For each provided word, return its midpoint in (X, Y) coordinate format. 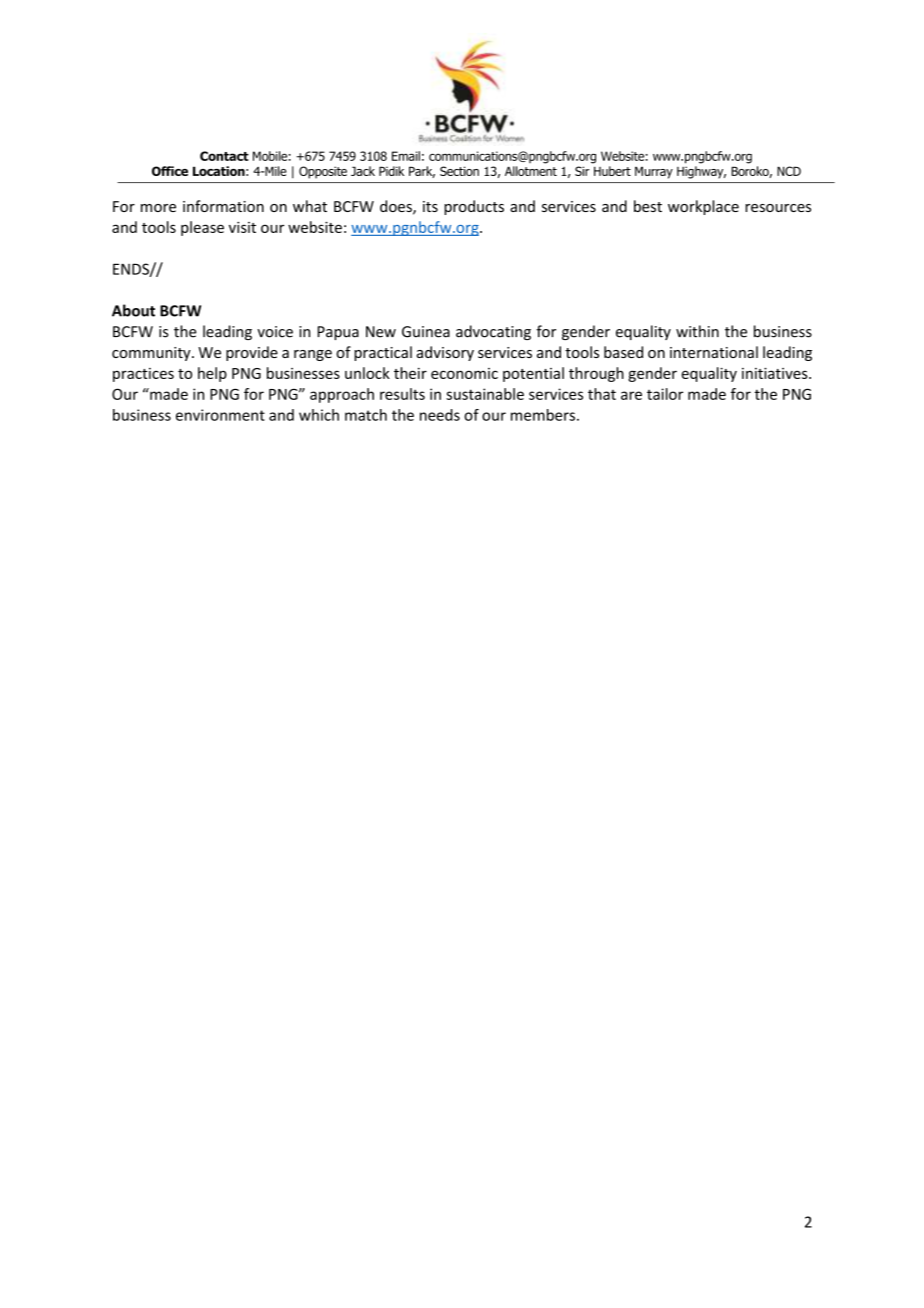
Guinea (426, 332)
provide (252, 353)
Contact (224, 156)
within (697, 331)
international (714, 352)
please (202, 228)
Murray (654, 172)
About (133, 310)
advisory (445, 353)
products (474, 207)
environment (220, 415)
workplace (703, 207)
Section (459, 171)
